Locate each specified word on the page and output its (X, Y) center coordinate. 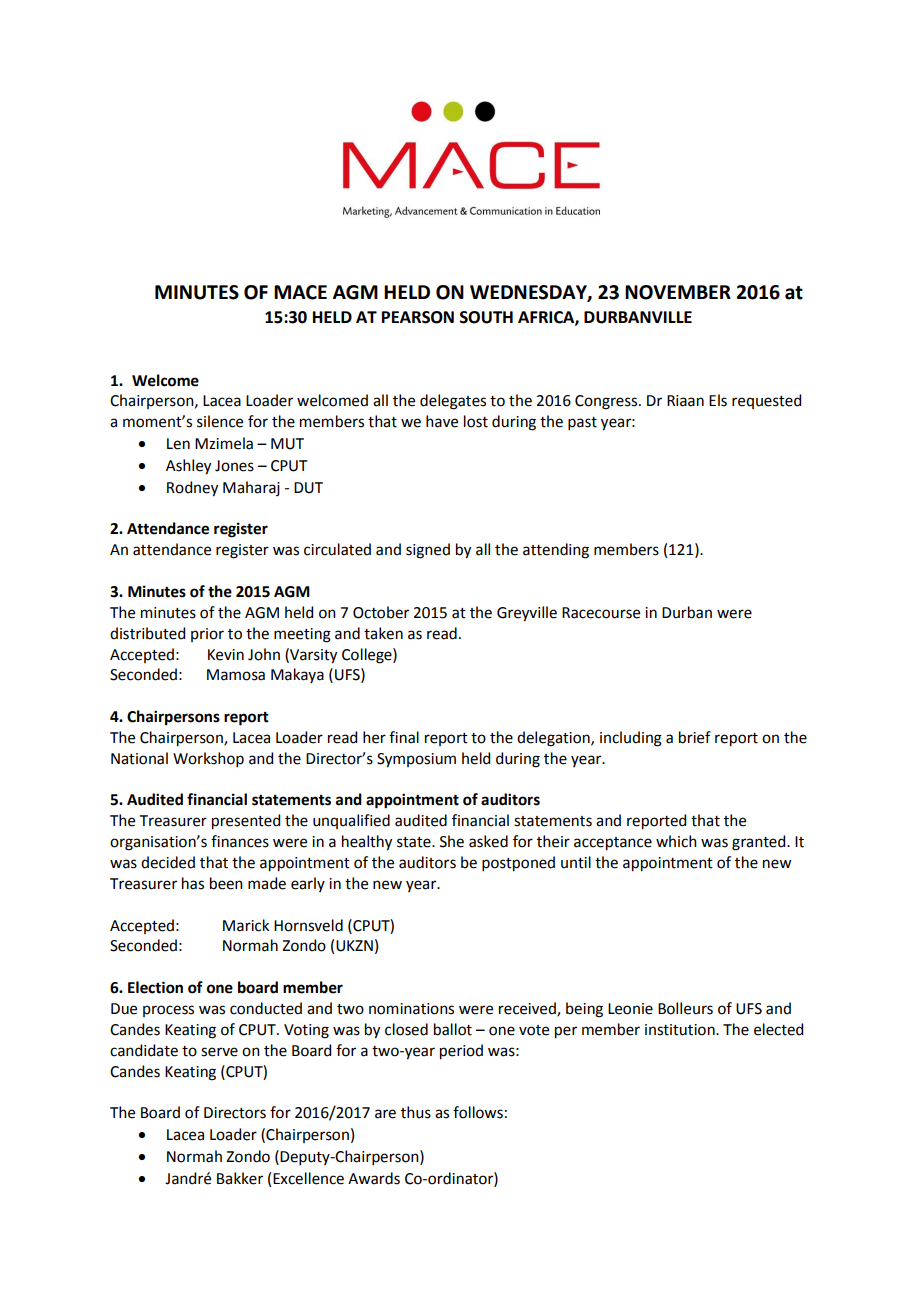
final (404, 737)
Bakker (240, 1178)
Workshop (208, 759)
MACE (300, 292)
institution (681, 1030)
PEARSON (418, 317)
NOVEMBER (678, 292)
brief (695, 737)
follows (478, 1112)
